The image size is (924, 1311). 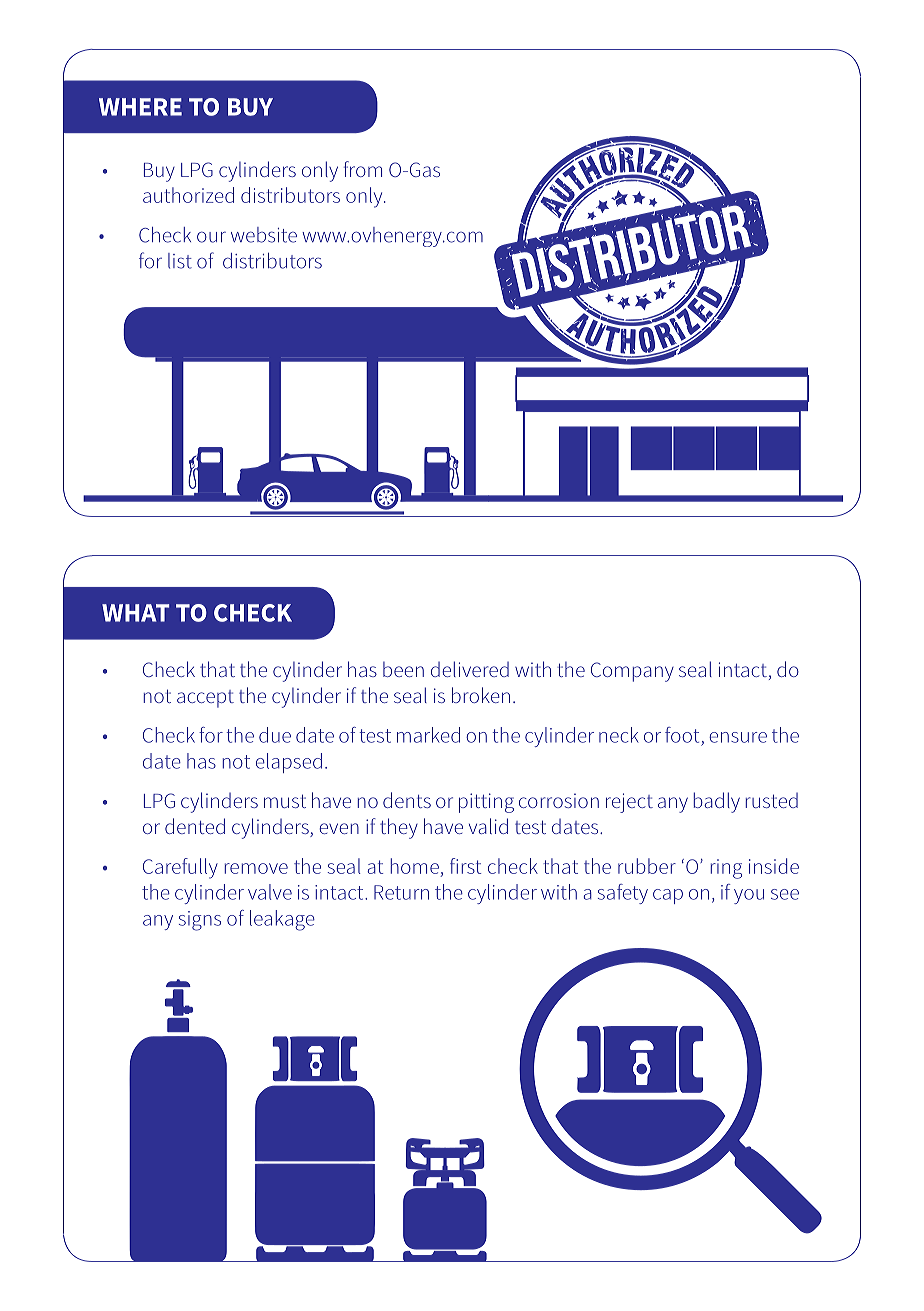 What do you see at coordinates (264, 235) in the screenshot?
I see `website` at bounding box center [264, 235].
